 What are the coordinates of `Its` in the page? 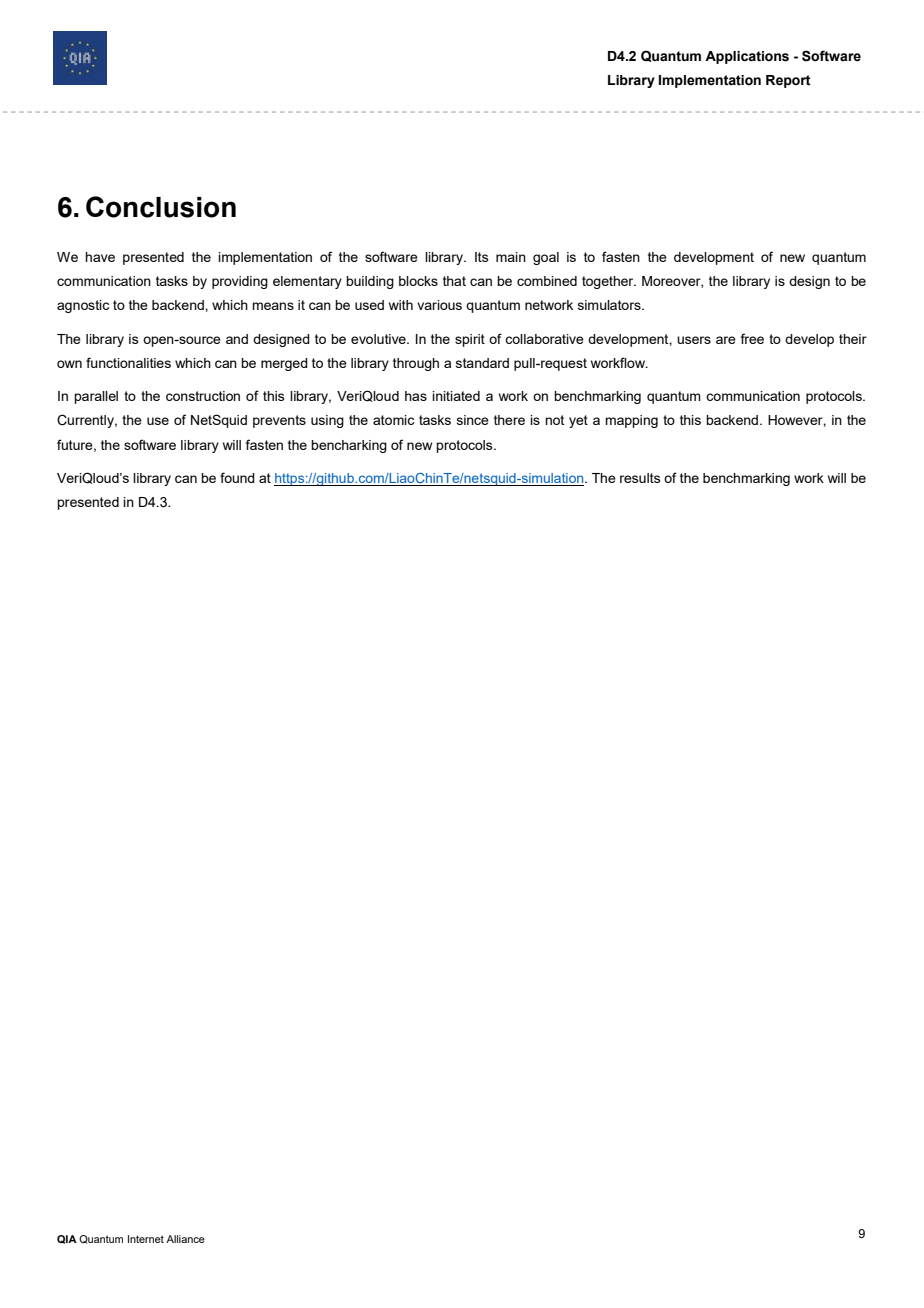 It's located at (482, 257).
